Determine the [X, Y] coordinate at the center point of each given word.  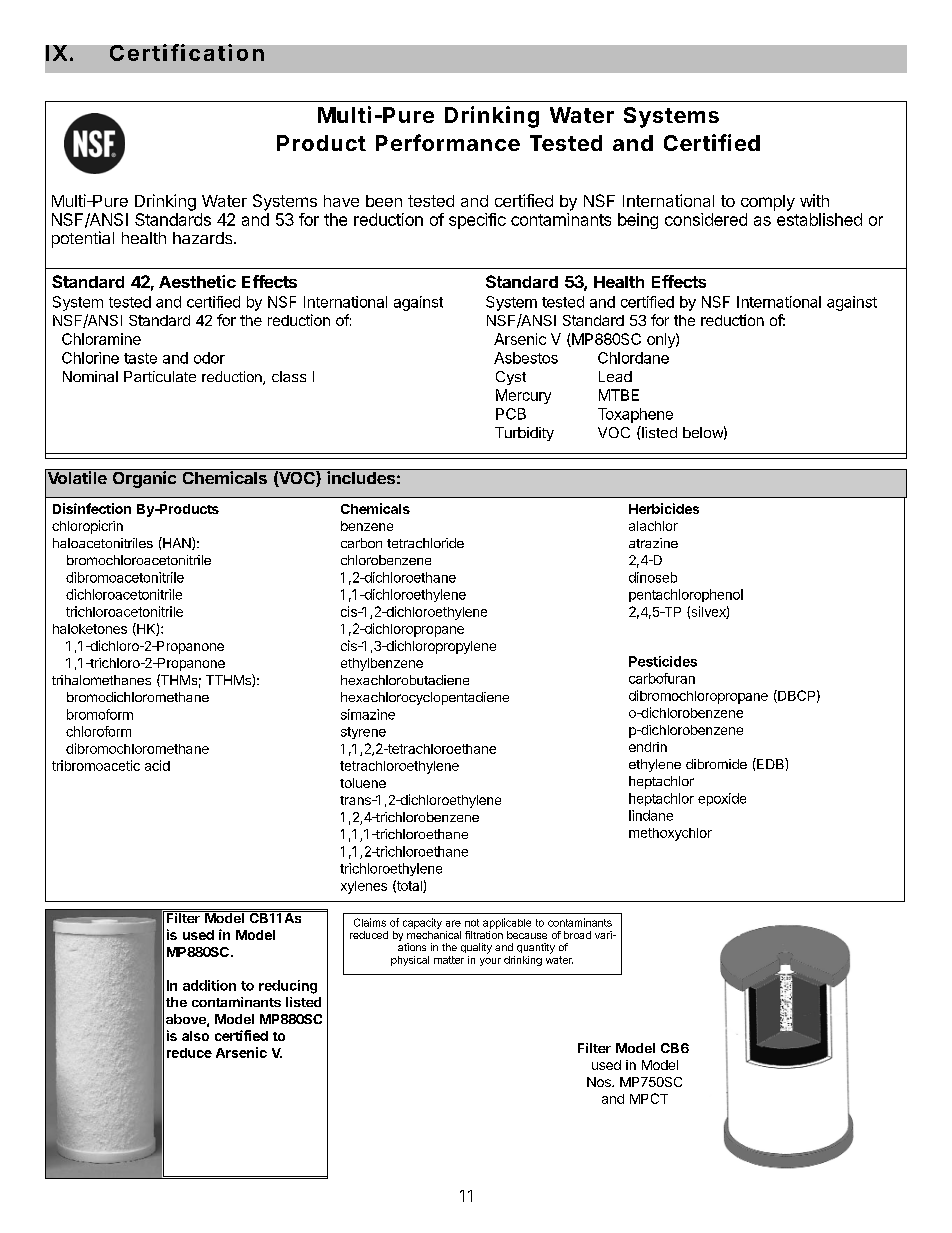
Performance [448, 142]
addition [209, 985]
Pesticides [663, 661]
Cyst [511, 378]
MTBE [619, 395]
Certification [187, 52]
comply [768, 203]
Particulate [160, 376]
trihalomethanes [101, 680]
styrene [363, 733]
